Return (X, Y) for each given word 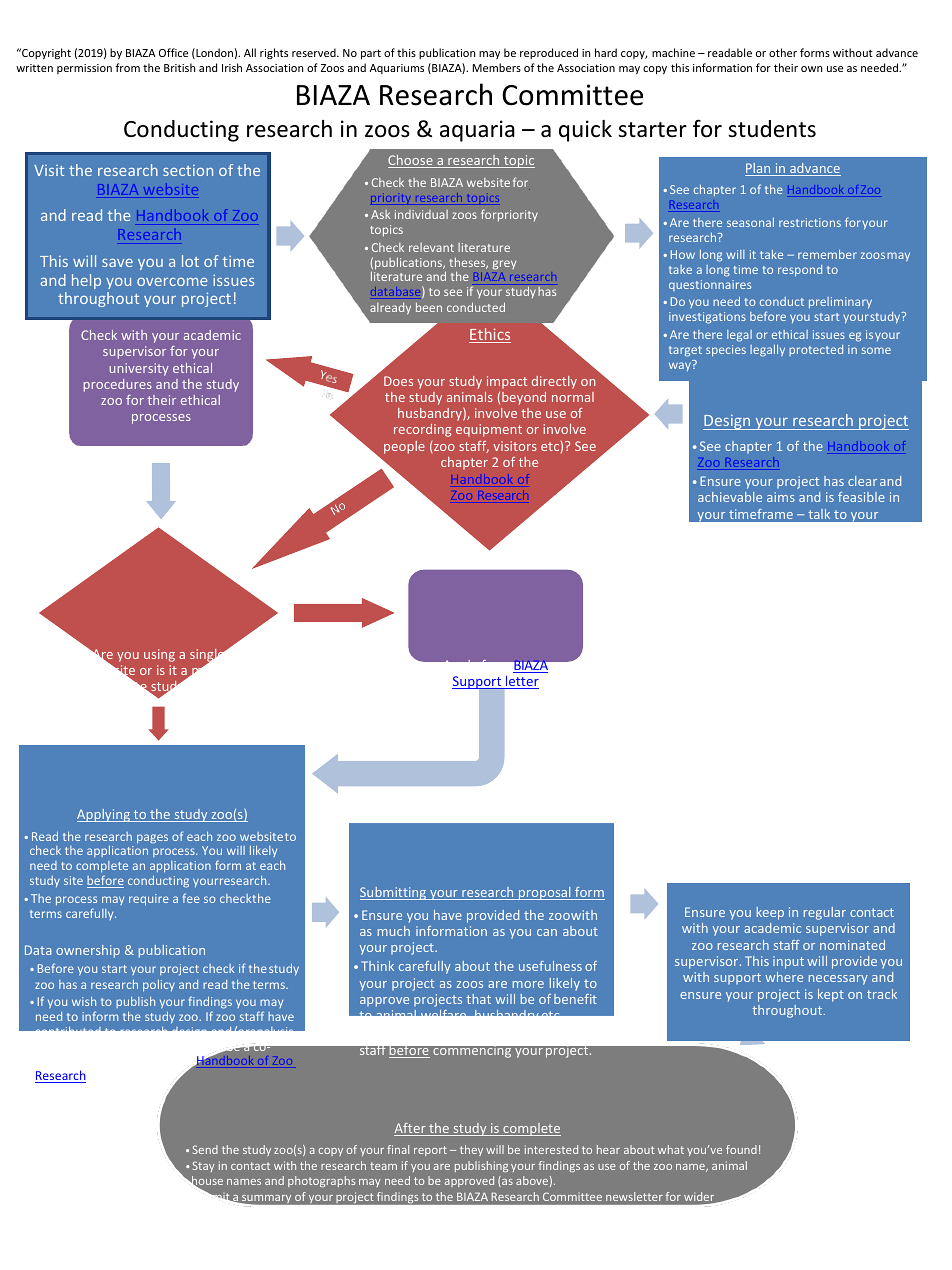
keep (770, 913)
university (139, 369)
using (159, 655)
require (149, 900)
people (404, 447)
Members (497, 67)
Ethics (490, 335)
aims (781, 497)
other (783, 52)
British (179, 67)
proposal (545, 893)
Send (205, 1149)
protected (816, 350)
